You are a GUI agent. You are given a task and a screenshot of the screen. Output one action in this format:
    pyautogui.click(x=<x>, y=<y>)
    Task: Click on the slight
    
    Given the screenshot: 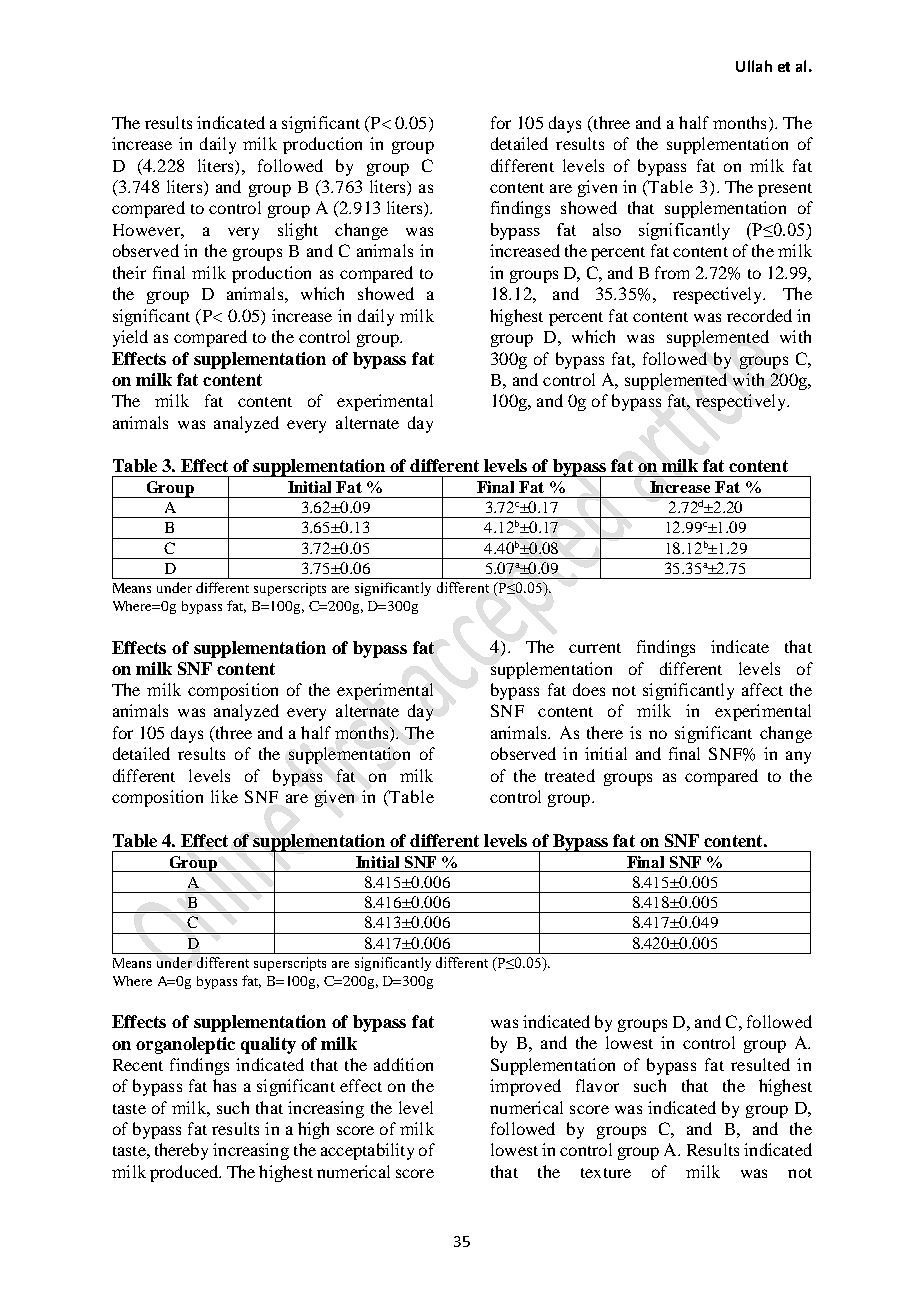 What is the action you would take?
    pyautogui.click(x=298, y=231)
